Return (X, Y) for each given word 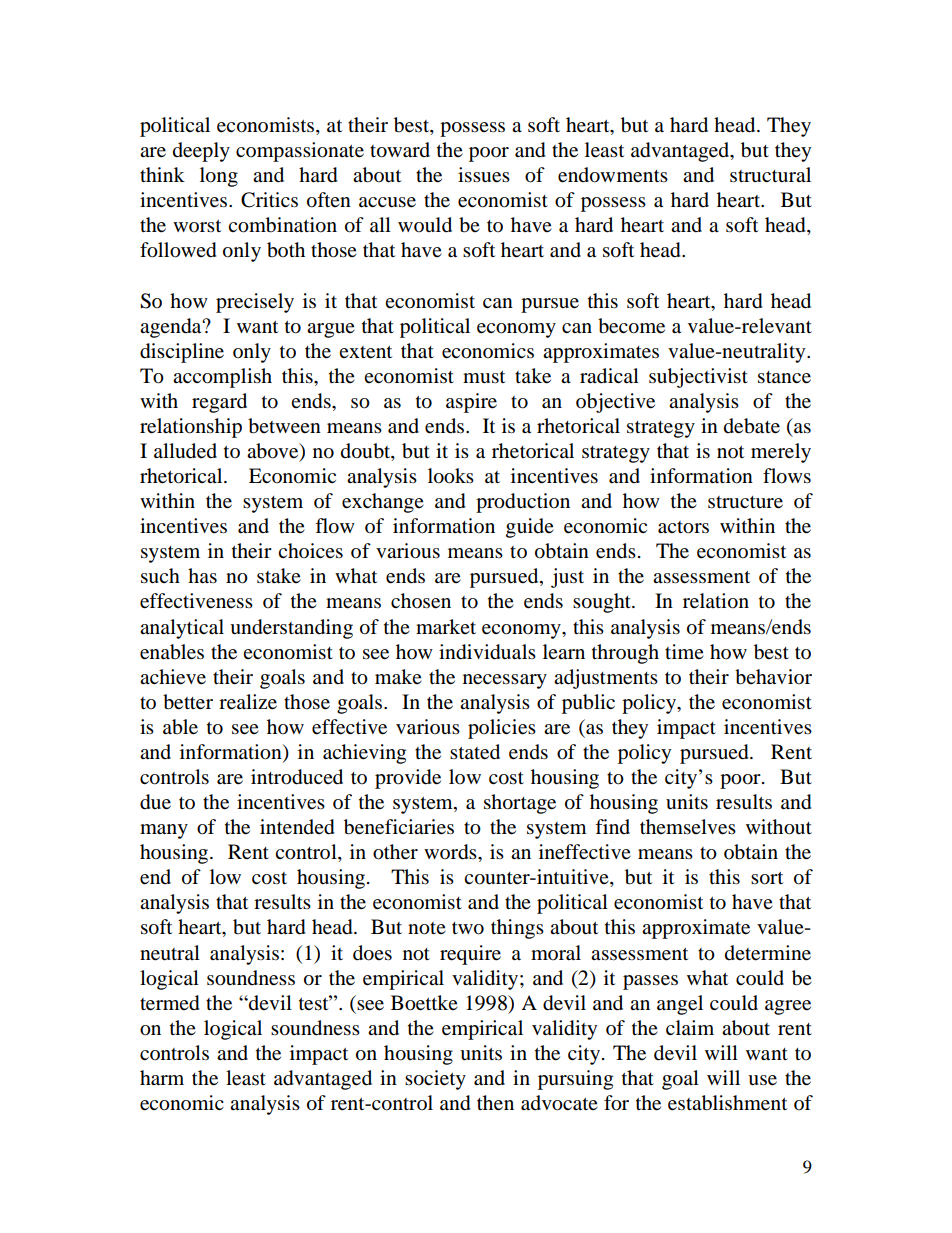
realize (248, 702)
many (164, 831)
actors (683, 527)
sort (767, 878)
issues (484, 175)
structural (770, 175)
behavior (773, 677)
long (219, 177)
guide (530, 528)
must (484, 377)
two (468, 928)
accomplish (222, 378)
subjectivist (698, 378)
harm (162, 1078)
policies (502, 729)
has (202, 576)
